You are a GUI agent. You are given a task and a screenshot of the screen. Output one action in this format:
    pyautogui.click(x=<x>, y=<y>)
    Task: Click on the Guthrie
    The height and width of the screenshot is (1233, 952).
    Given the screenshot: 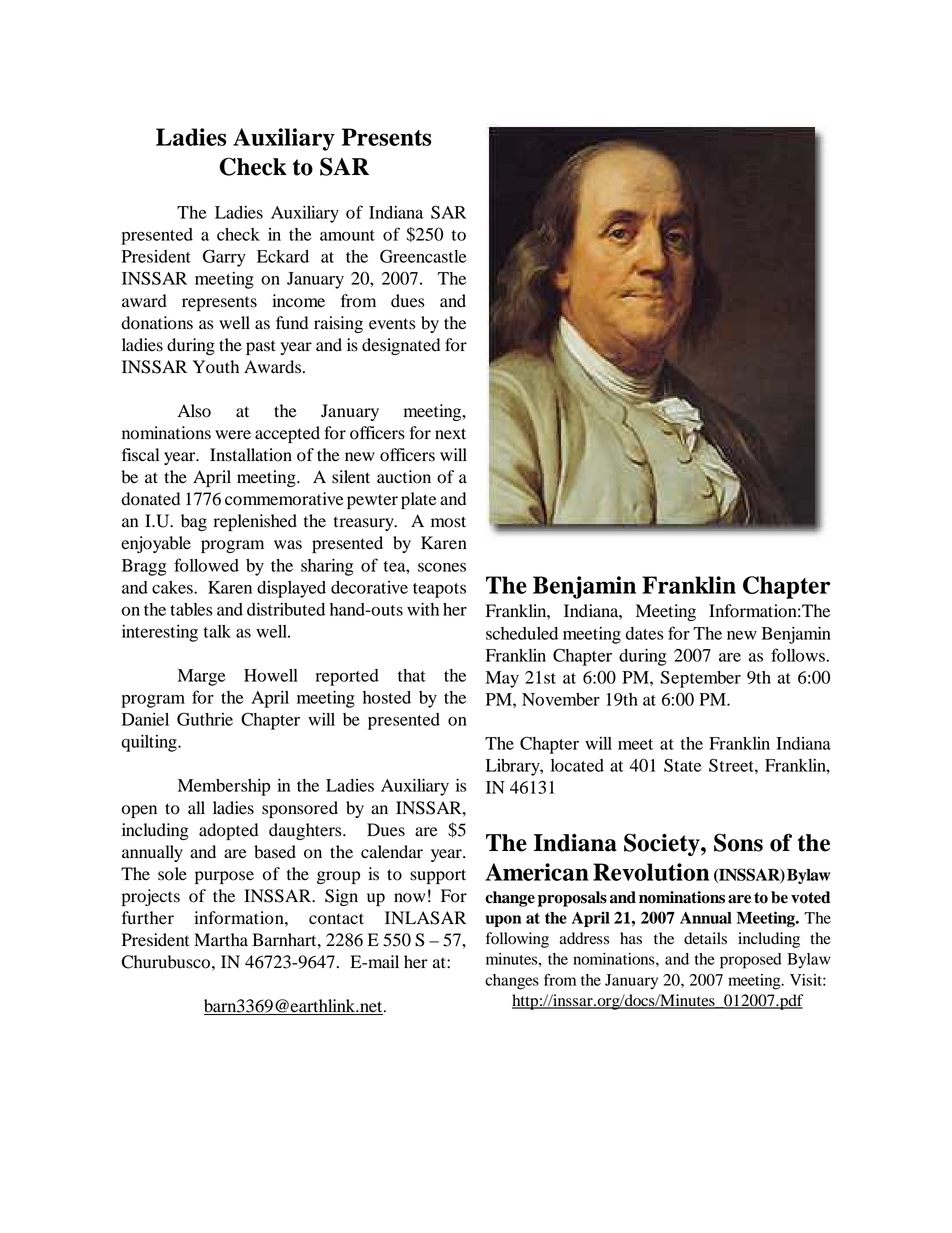 What is the action you would take?
    pyautogui.click(x=205, y=719)
